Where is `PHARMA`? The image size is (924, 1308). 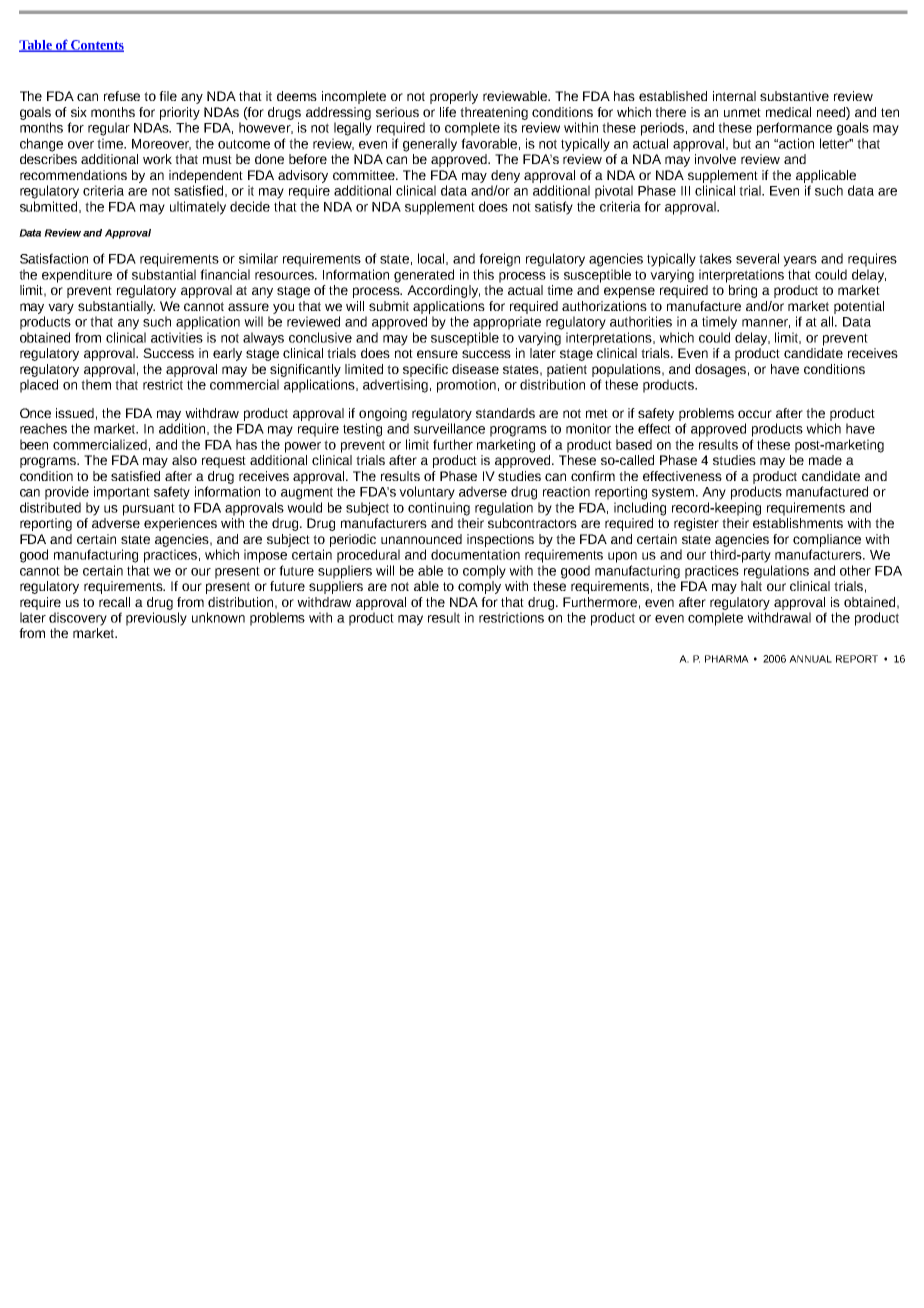 PHARMA is located at coordinates (727, 659).
